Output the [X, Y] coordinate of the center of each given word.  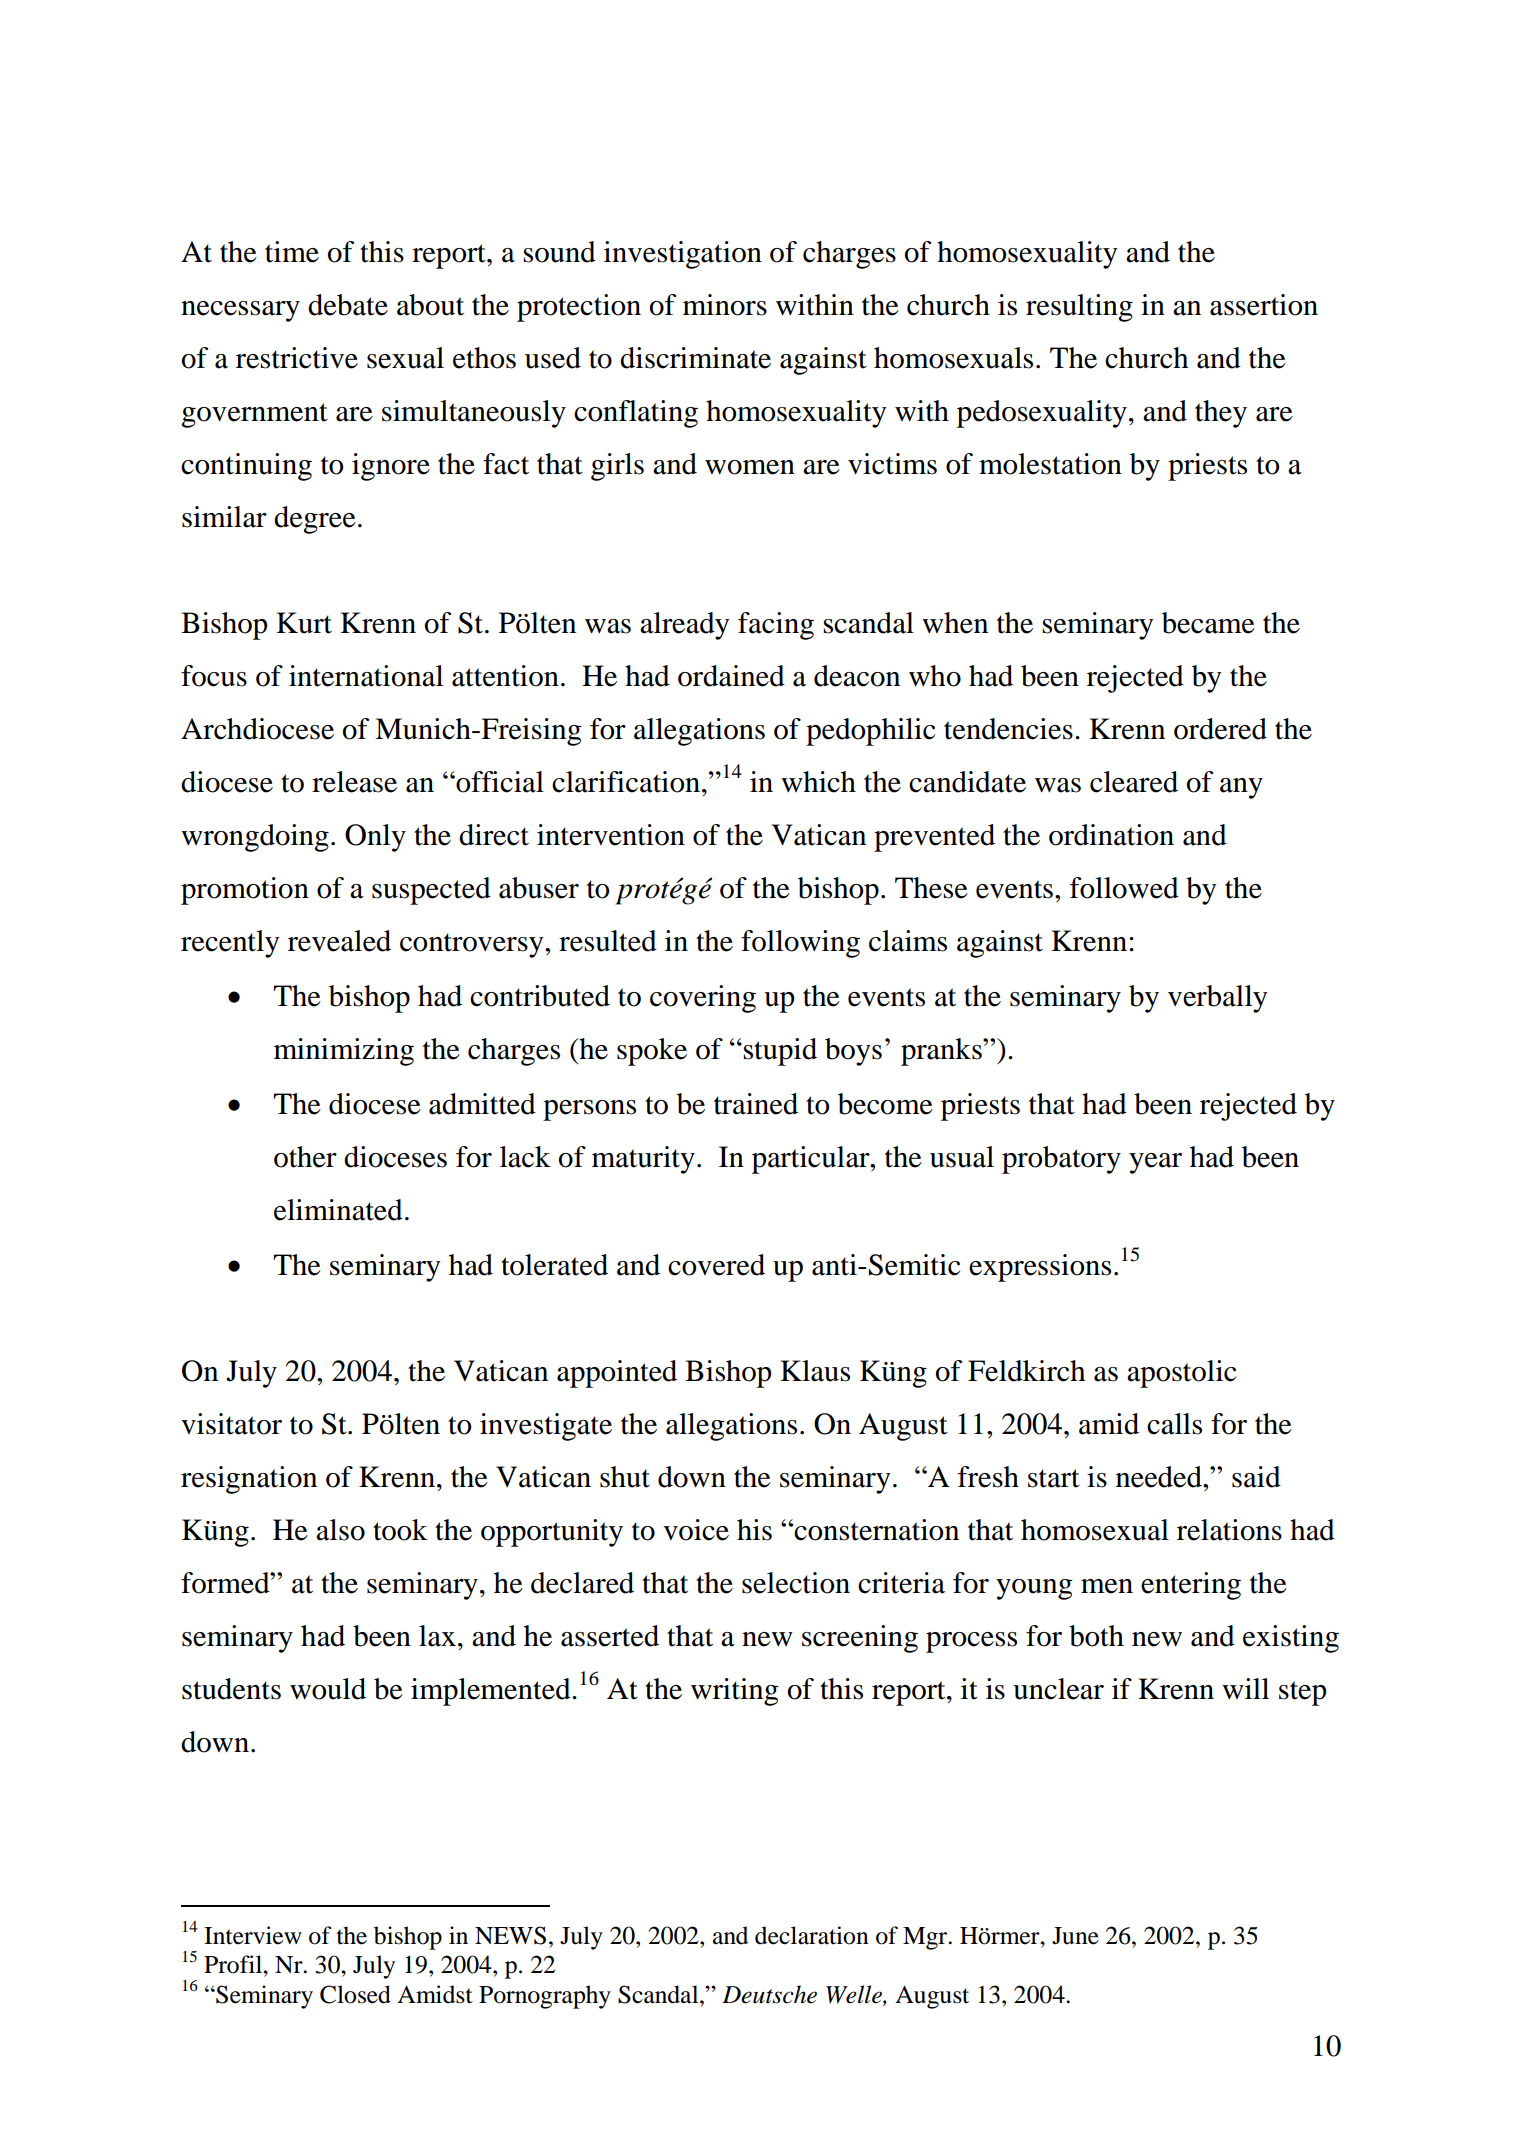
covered [716, 1265]
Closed [355, 1994]
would [328, 1689]
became [1208, 623]
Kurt [304, 623]
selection [796, 1583]
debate [348, 305]
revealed [339, 941]
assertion [1264, 305]
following [800, 944]
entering [1191, 1586]
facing [776, 626]
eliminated [338, 1210]
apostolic [1181, 1374]
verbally [1218, 999]
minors [725, 305]
